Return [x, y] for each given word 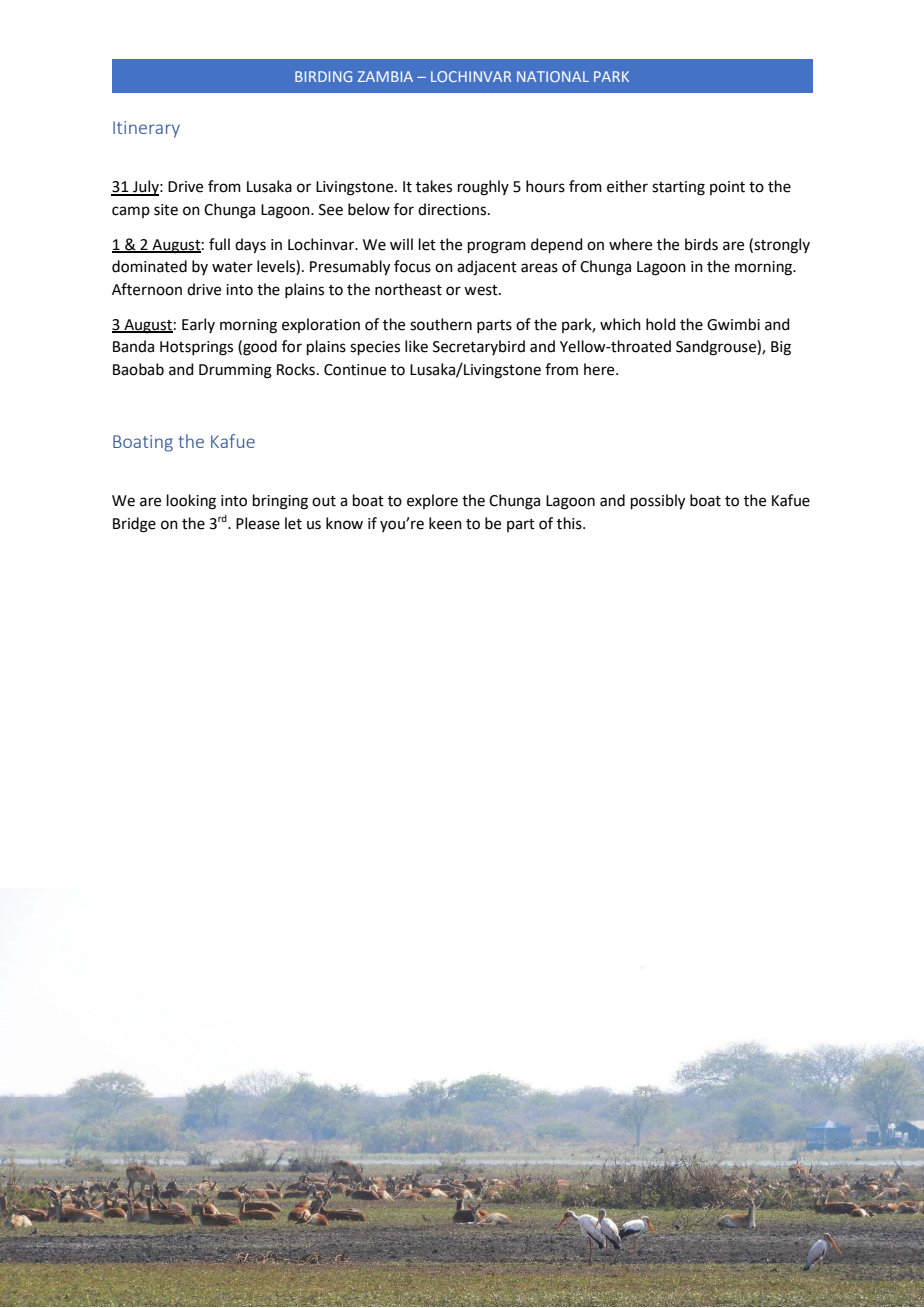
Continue [355, 370]
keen [445, 523]
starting [678, 188]
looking [191, 502]
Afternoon [147, 289]
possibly [658, 502]
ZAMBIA [385, 76]
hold [661, 324]
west [482, 290]
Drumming [235, 371]
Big [781, 348]
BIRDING [323, 76]
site [166, 210]
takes [434, 186]
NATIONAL [553, 76]
